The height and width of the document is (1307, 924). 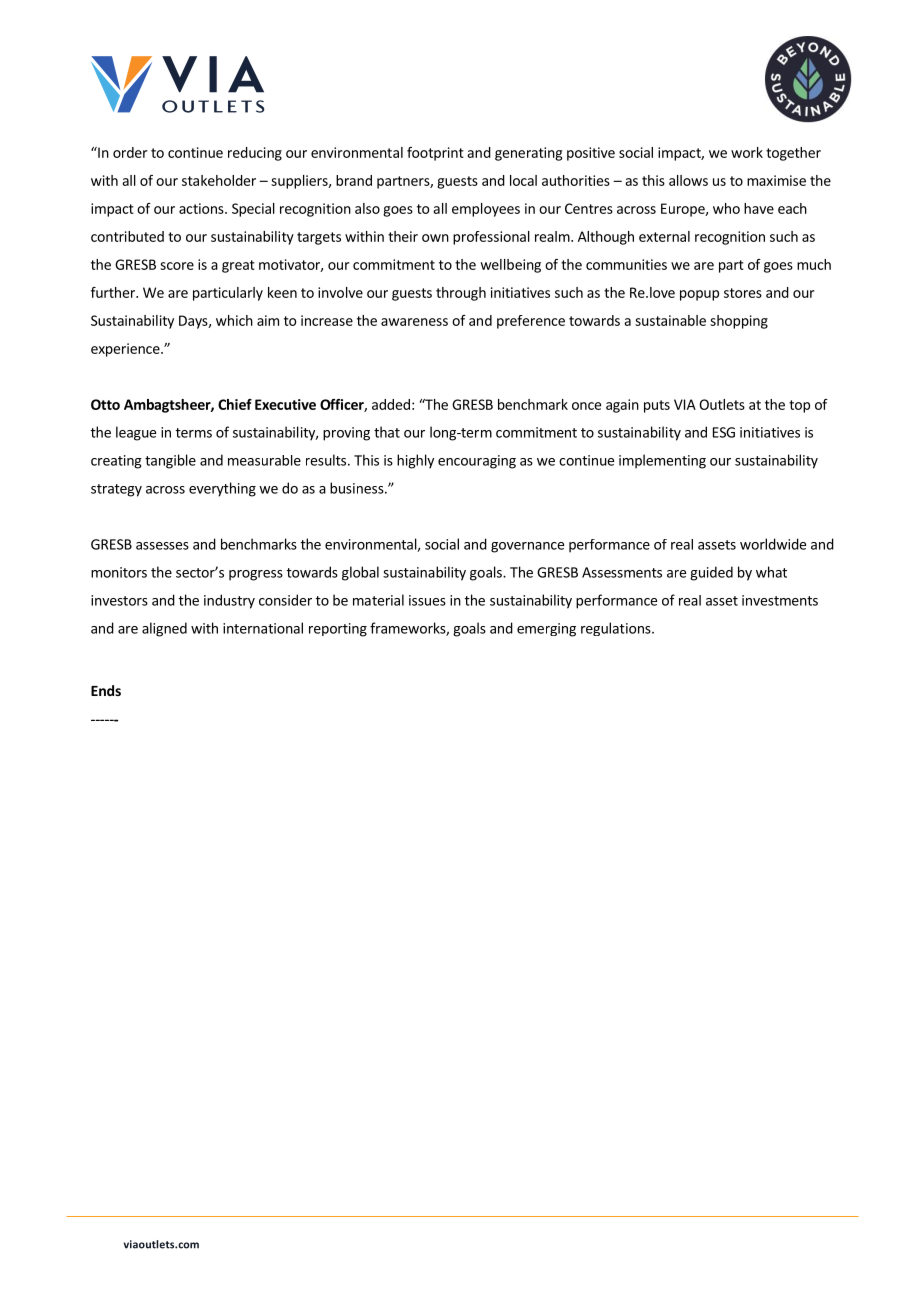 What do you see at coordinates (739, 322) in the document?
I see `shopping` at bounding box center [739, 322].
